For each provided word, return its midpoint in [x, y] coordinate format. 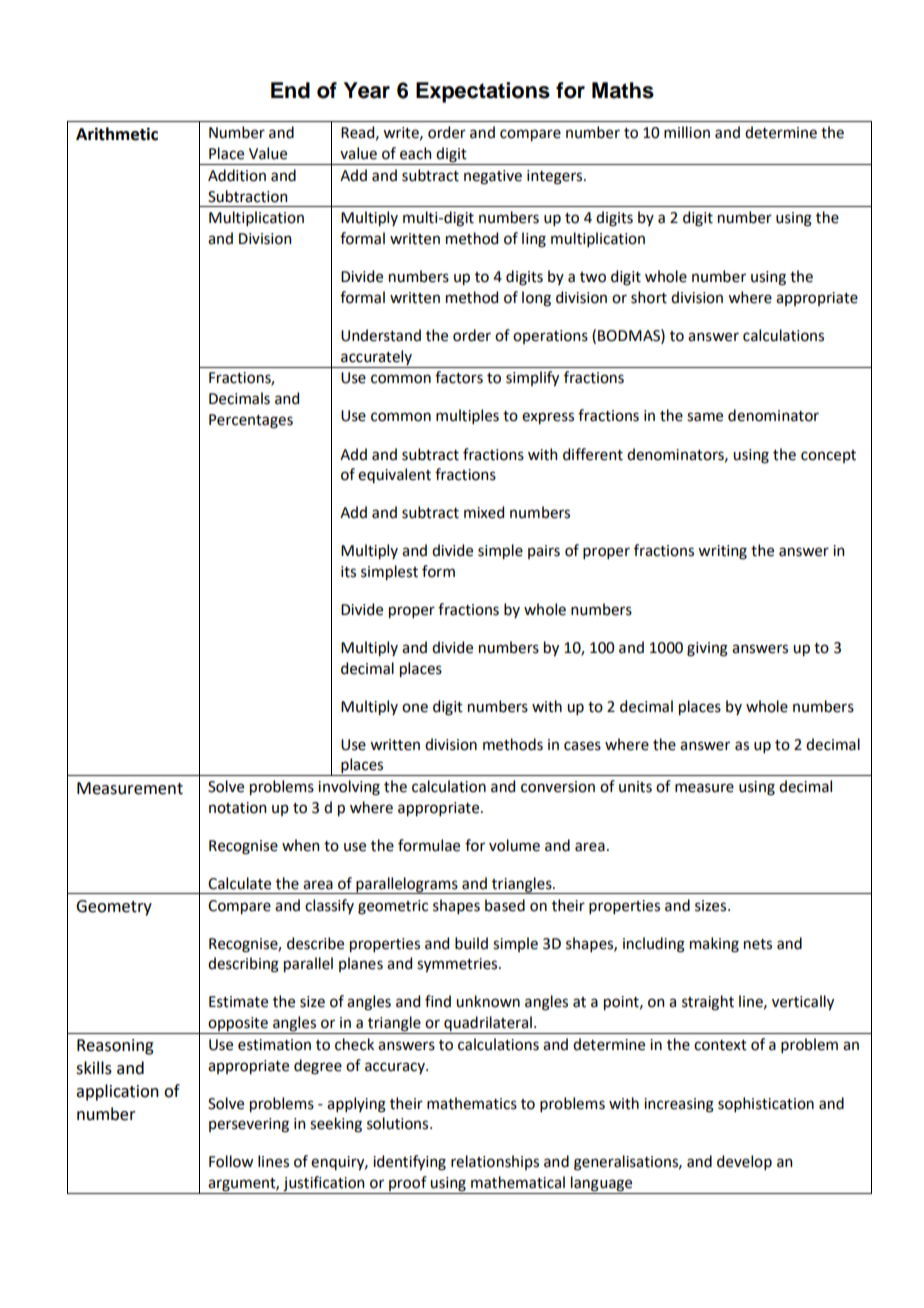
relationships [495, 1162]
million [687, 132]
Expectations [483, 92]
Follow [231, 1161]
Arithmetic [117, 134]
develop [744, 1162]
